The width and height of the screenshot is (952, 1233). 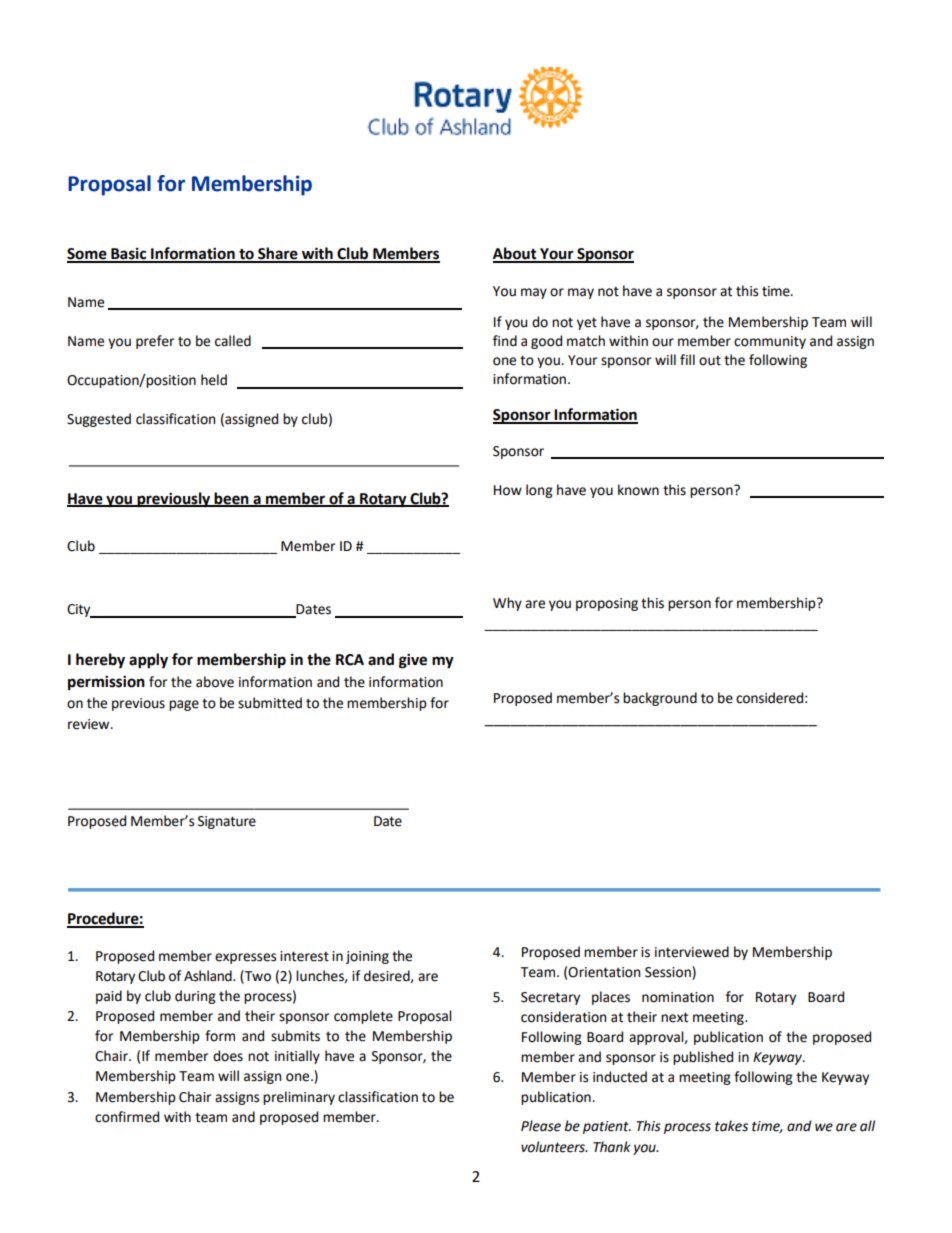 What do you see at coordinates (129, 255) in the screenshot?
I see `Basic` at bounding box center [129, 255].
